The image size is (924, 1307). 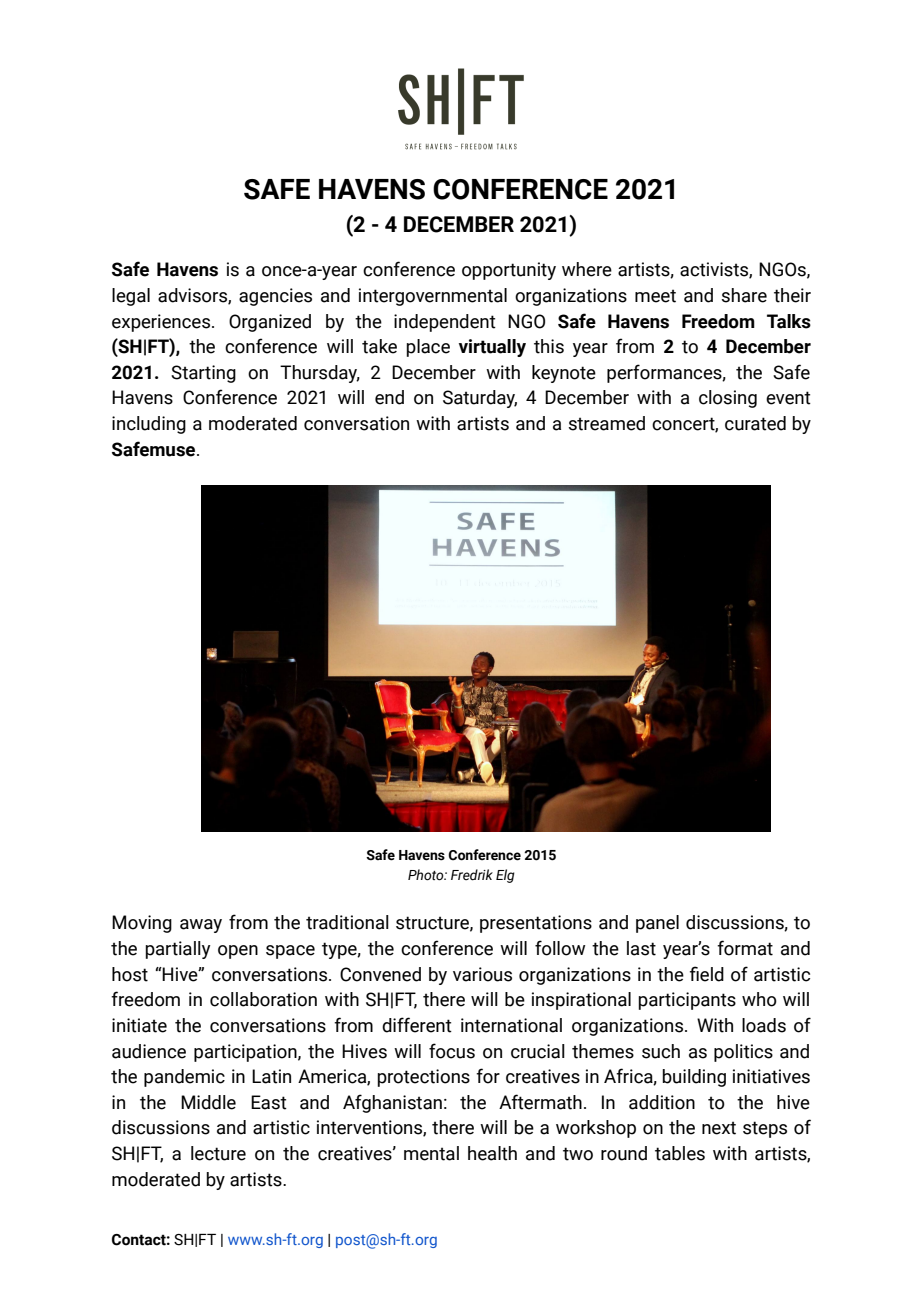 What do you see at coordinates (472, 875) in the screenshot?
I see `Fredrik` at bounding box center [472, 875].
